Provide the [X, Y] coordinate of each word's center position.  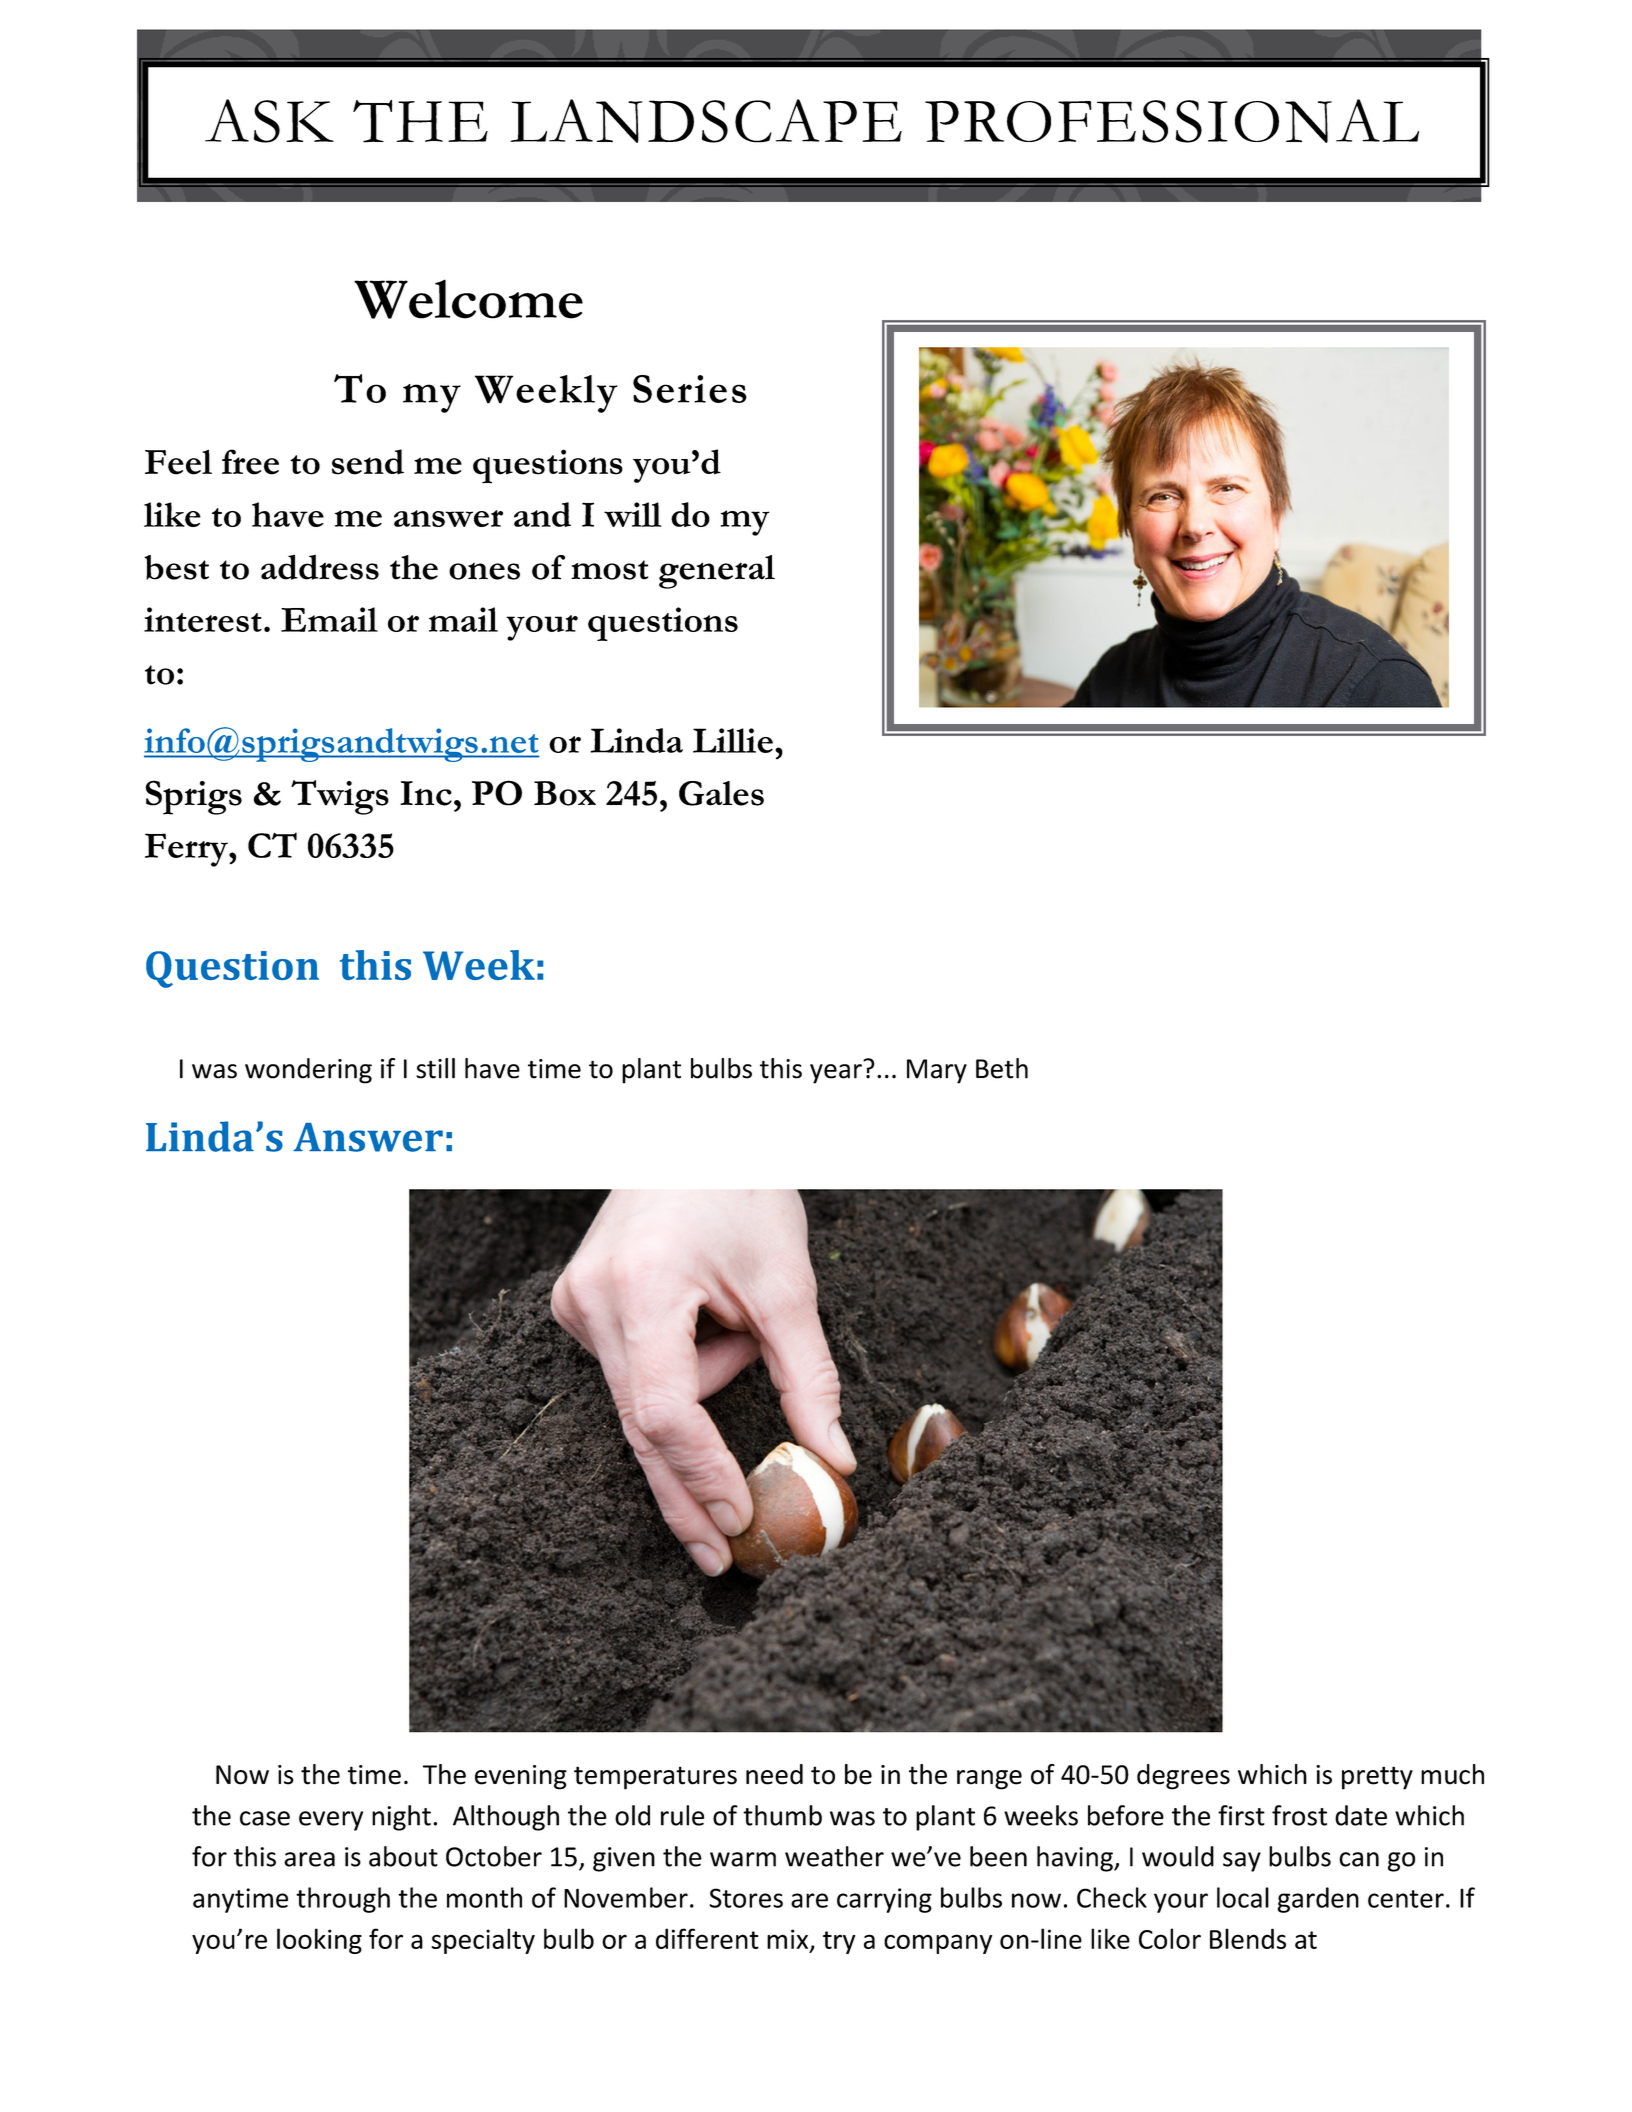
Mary [937, 1071]
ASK [269, 121]
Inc [426, 793]
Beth [1002, 1068]
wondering [308, 1071]
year [836, 1074]
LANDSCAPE [706, 121]
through [343, 1900]
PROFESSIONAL [1172, 121]
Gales [721, 793]
